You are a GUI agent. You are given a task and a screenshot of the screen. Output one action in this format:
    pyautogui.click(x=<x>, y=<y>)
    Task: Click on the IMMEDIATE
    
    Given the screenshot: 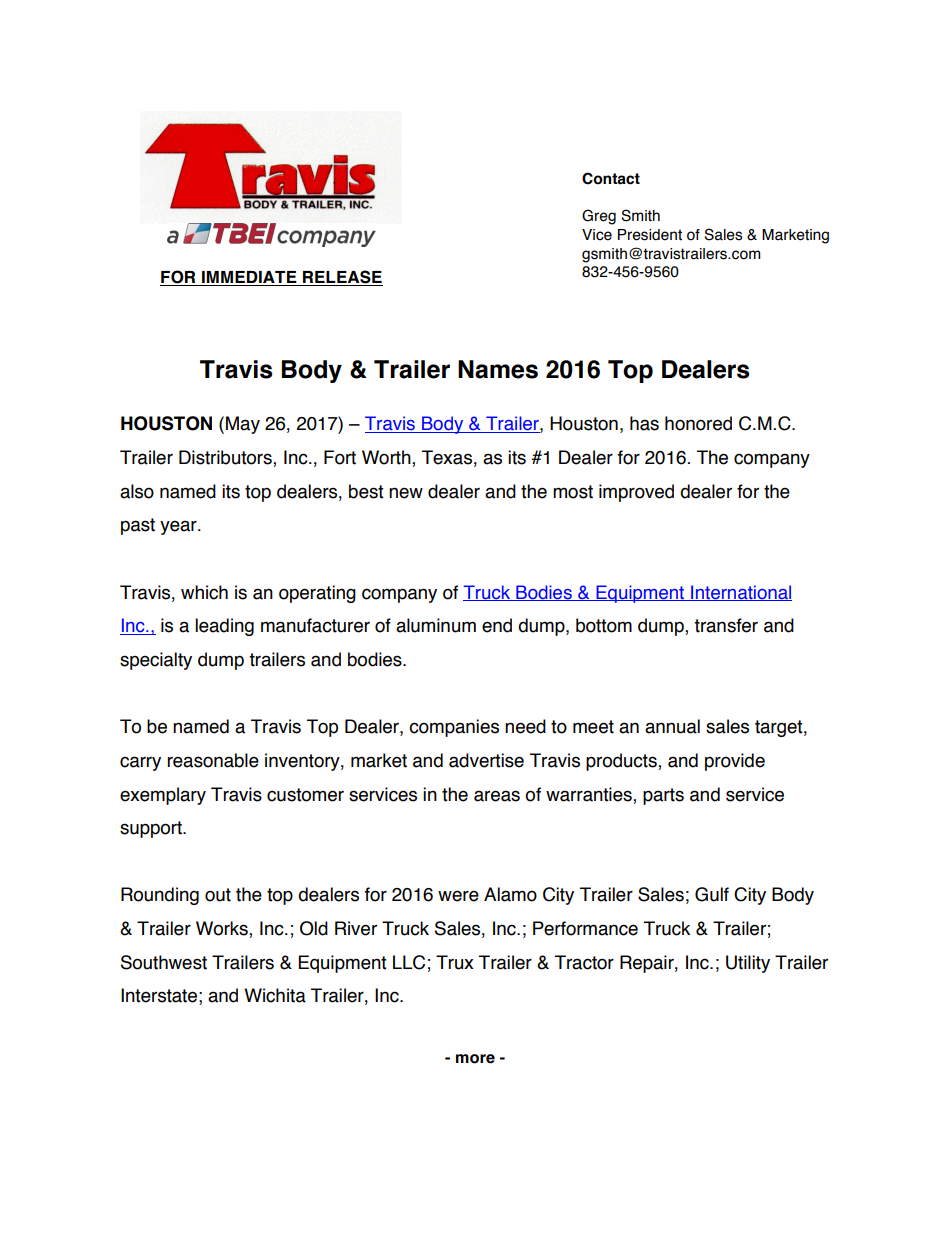 What is the action you would take?
    pyautogui.click(x=249, y=278)
